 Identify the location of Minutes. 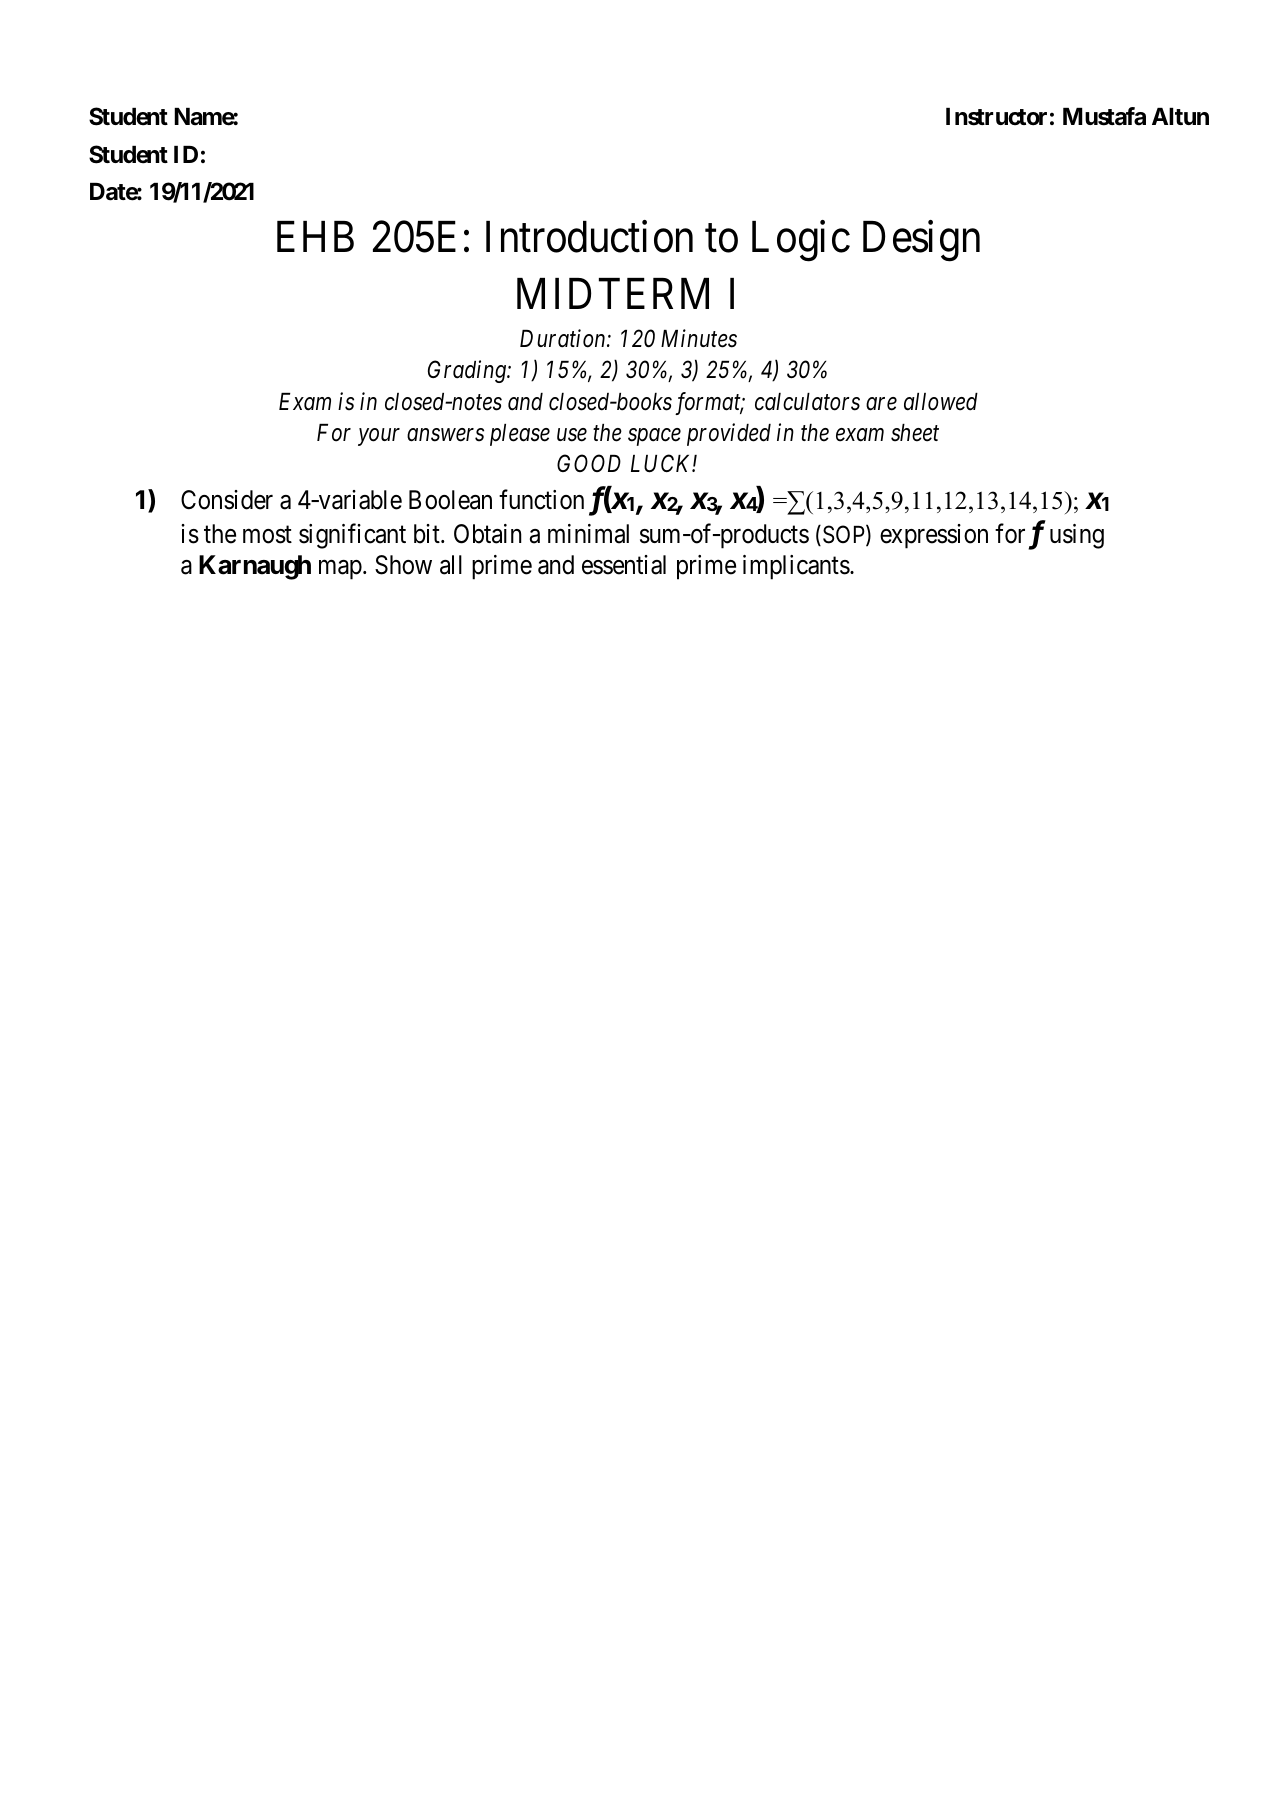
(699, 339).
